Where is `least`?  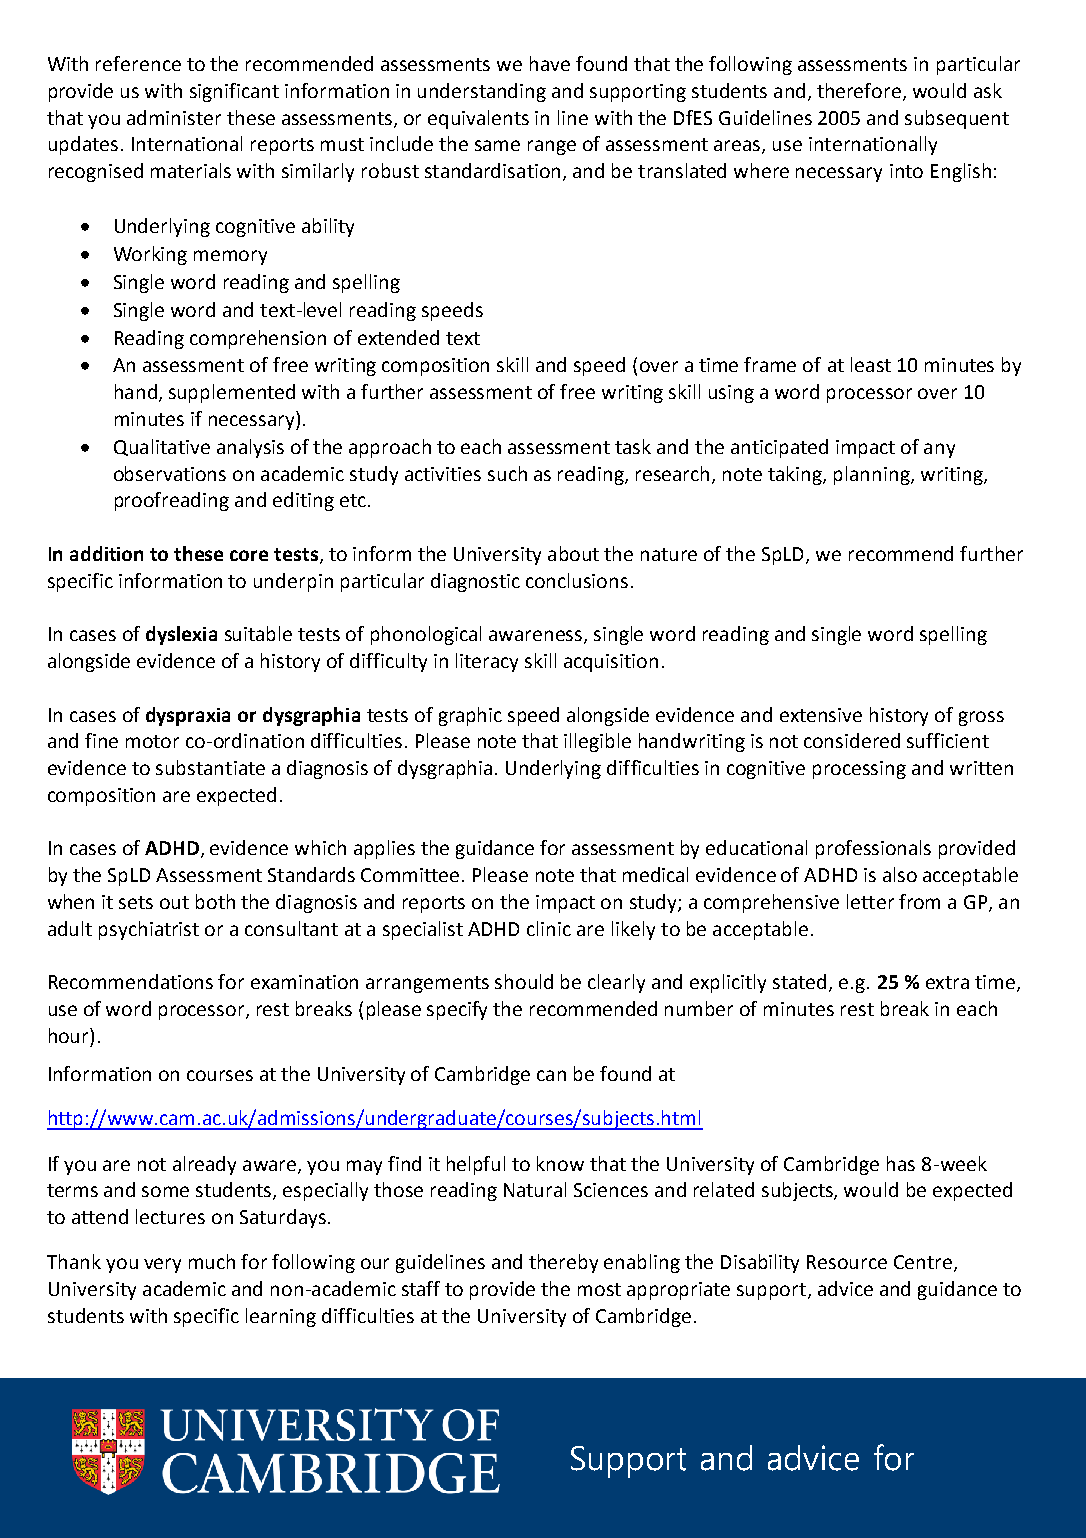
least is located at coordinates (871, 364).
